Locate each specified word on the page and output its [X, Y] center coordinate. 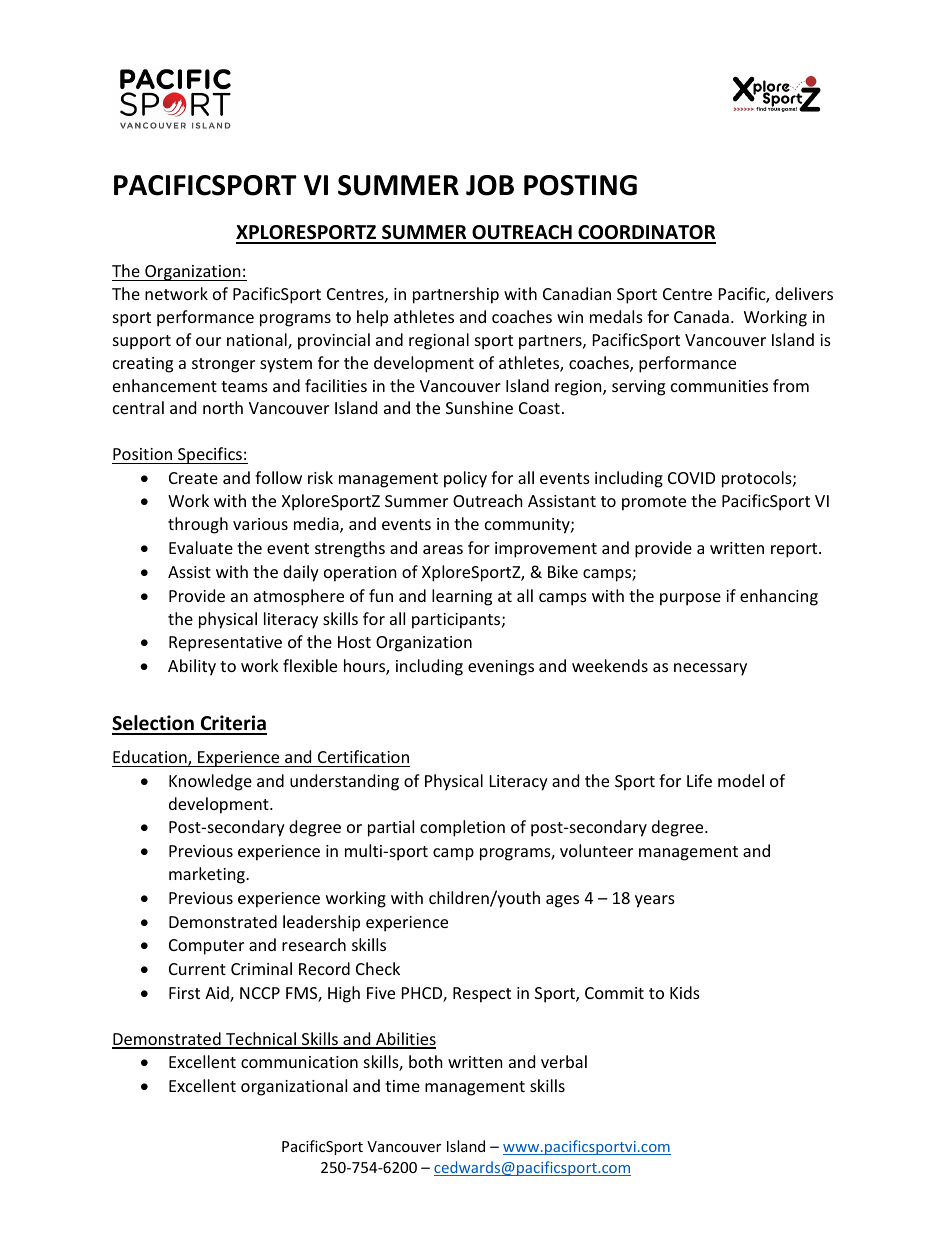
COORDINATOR [646, 234]
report [795, 550]
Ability [192, 667]
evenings [501, 668]
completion [462, 828]
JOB [490, 185]
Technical [261, 1040]
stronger [223, 365]
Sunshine [479, 407]
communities [719, 386]
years [655, 901]
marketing [208, 875]
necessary [710, 669]
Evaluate [201, 547]
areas [443, 549]
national [258, 341]
